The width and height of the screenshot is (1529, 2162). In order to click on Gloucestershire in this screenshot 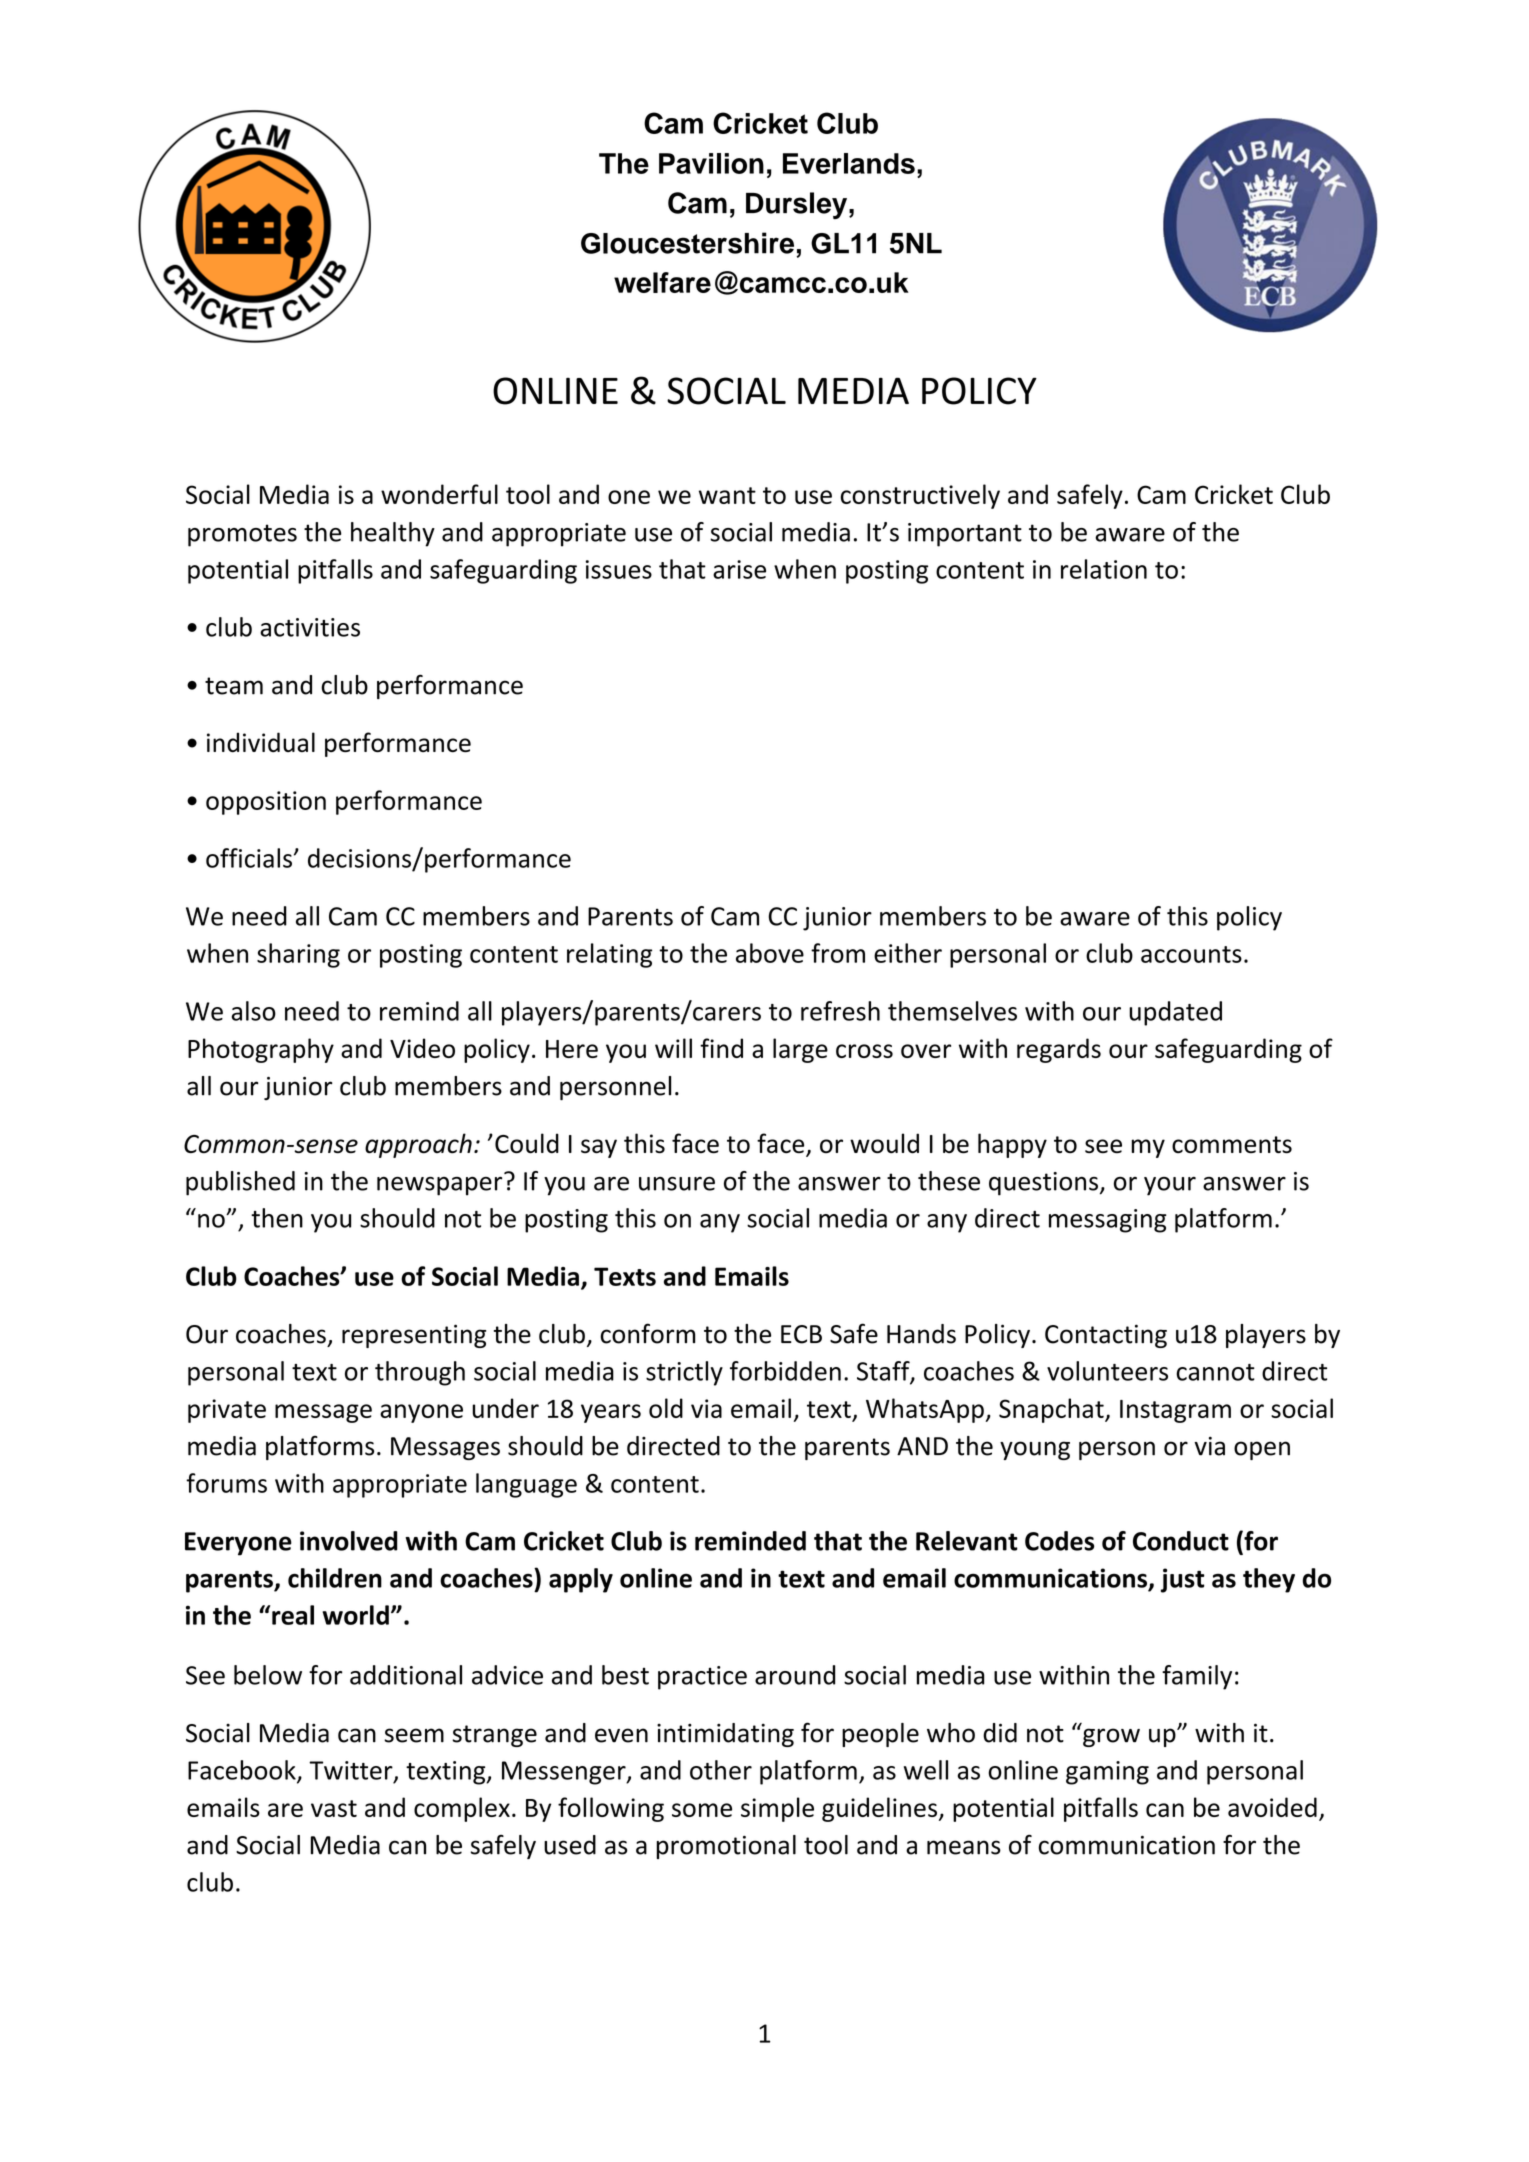, I will do `click(687, 243)`.
